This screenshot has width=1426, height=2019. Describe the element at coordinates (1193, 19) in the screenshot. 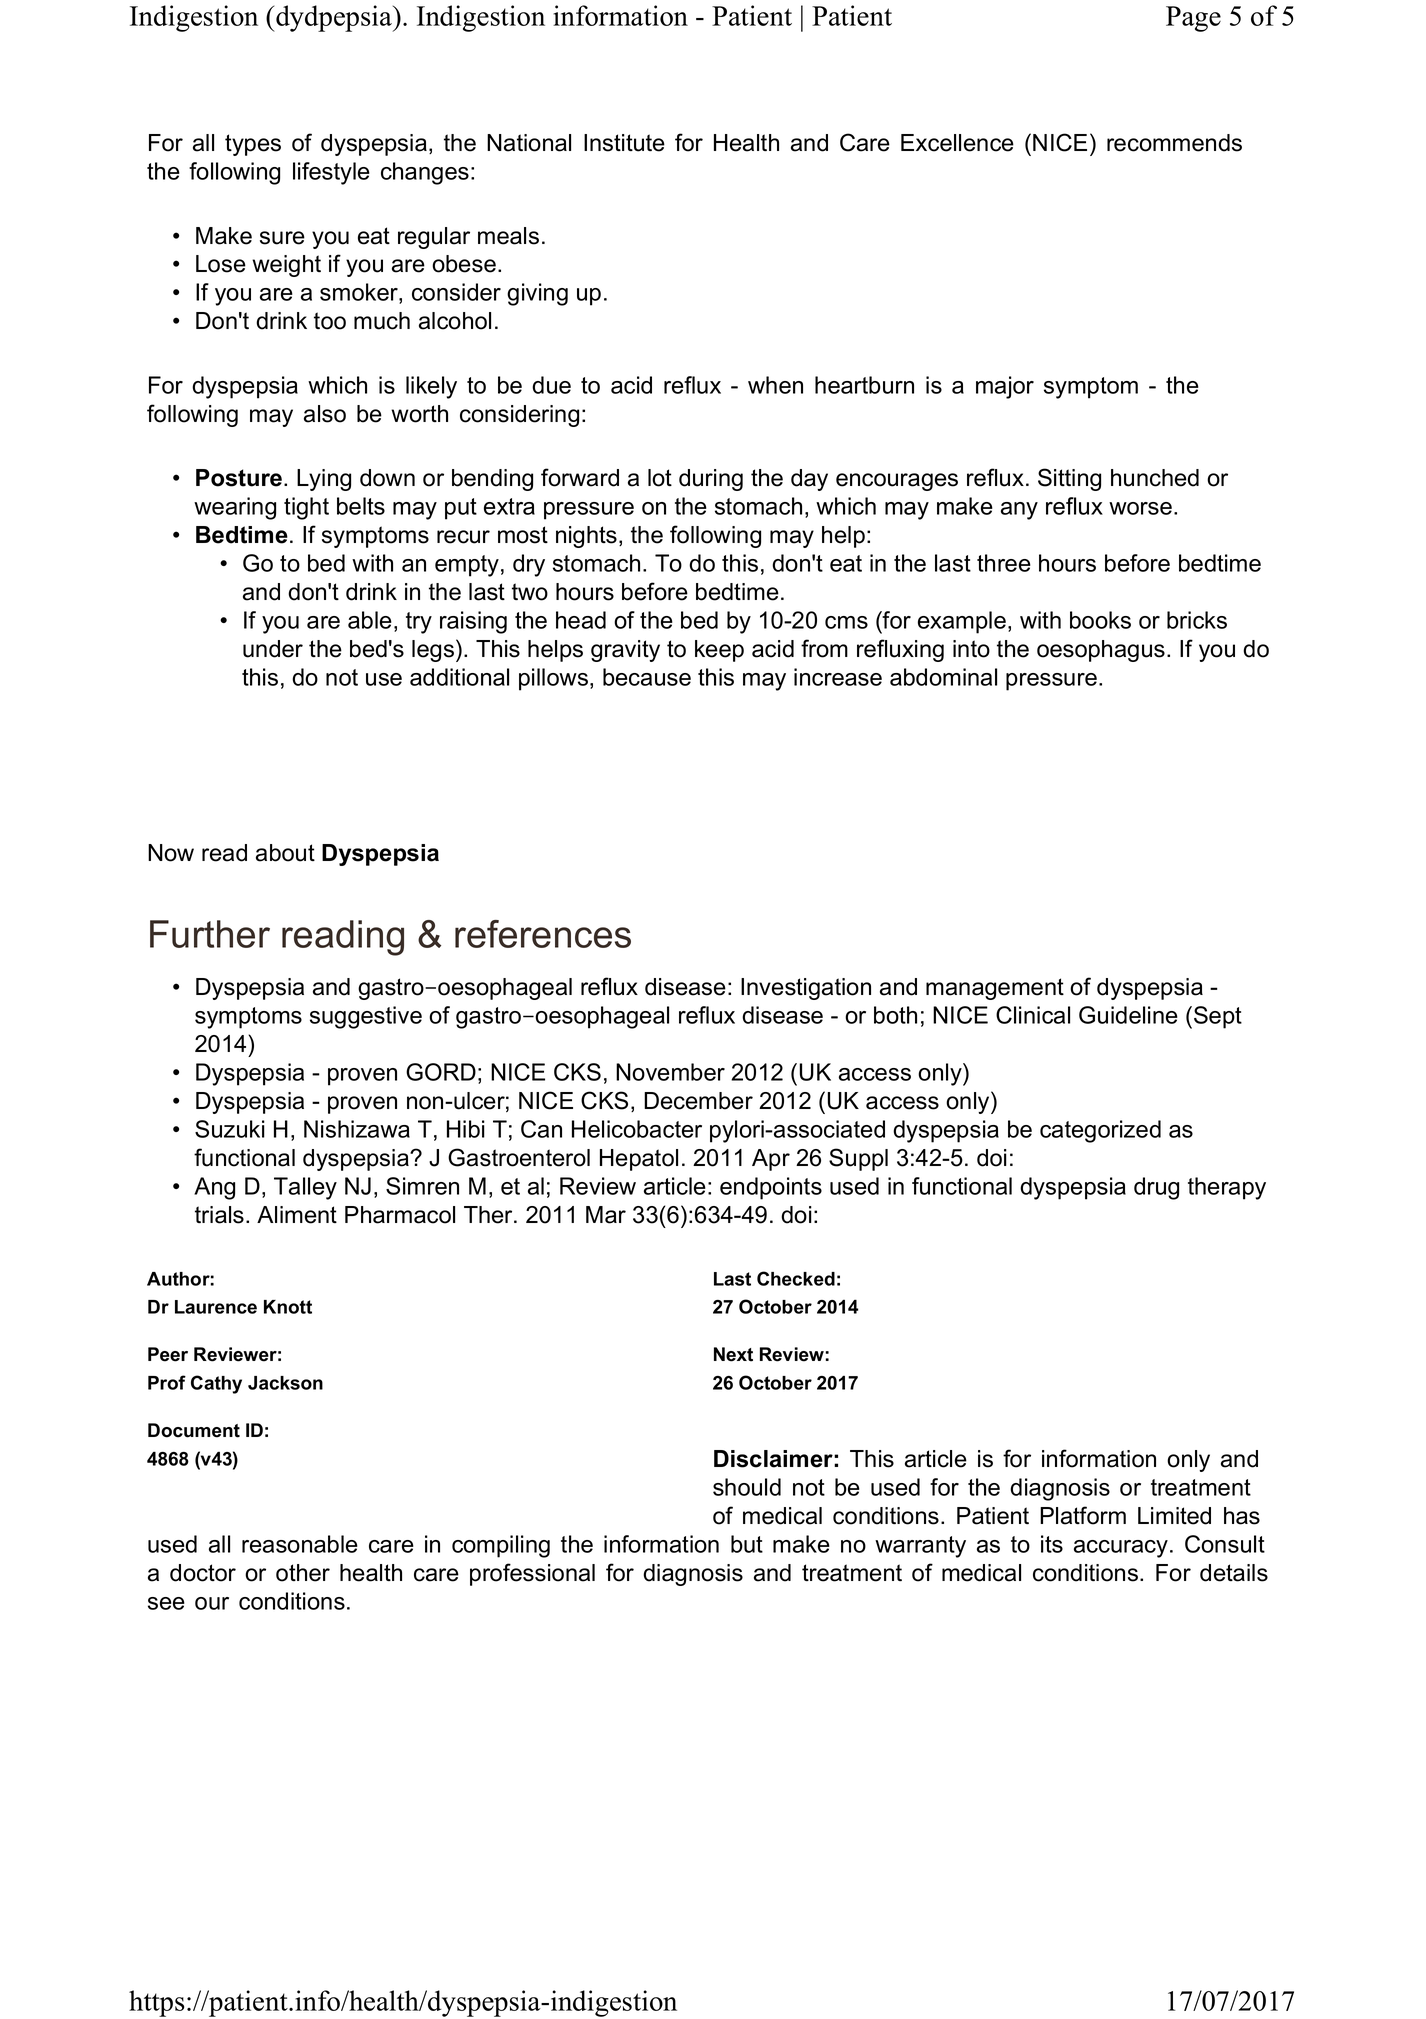

I see `Page` at that location.
